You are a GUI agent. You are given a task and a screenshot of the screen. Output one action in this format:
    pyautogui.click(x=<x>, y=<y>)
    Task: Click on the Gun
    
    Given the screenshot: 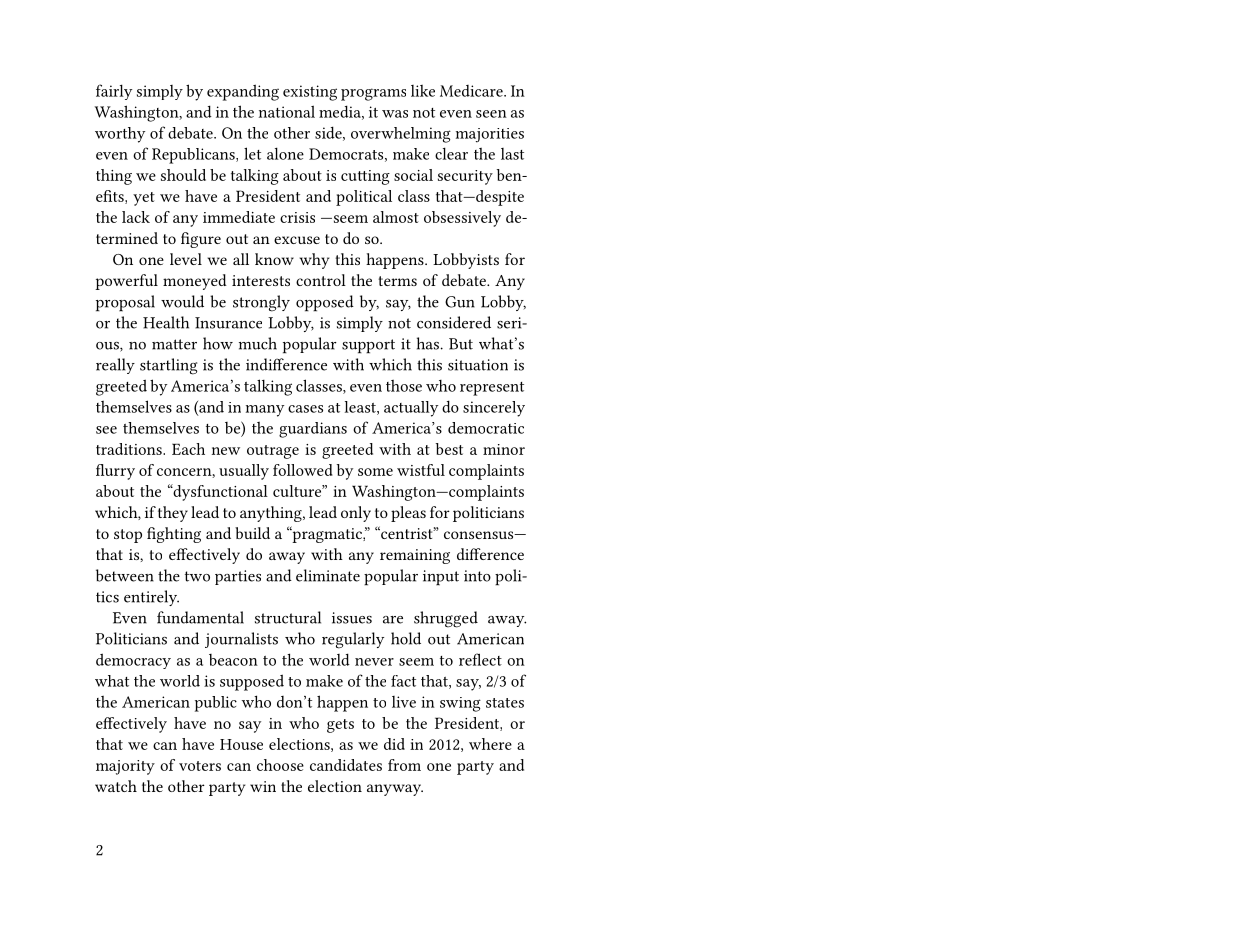 What is the action you would take?
    pyautogui.click(x=460, y=302)
